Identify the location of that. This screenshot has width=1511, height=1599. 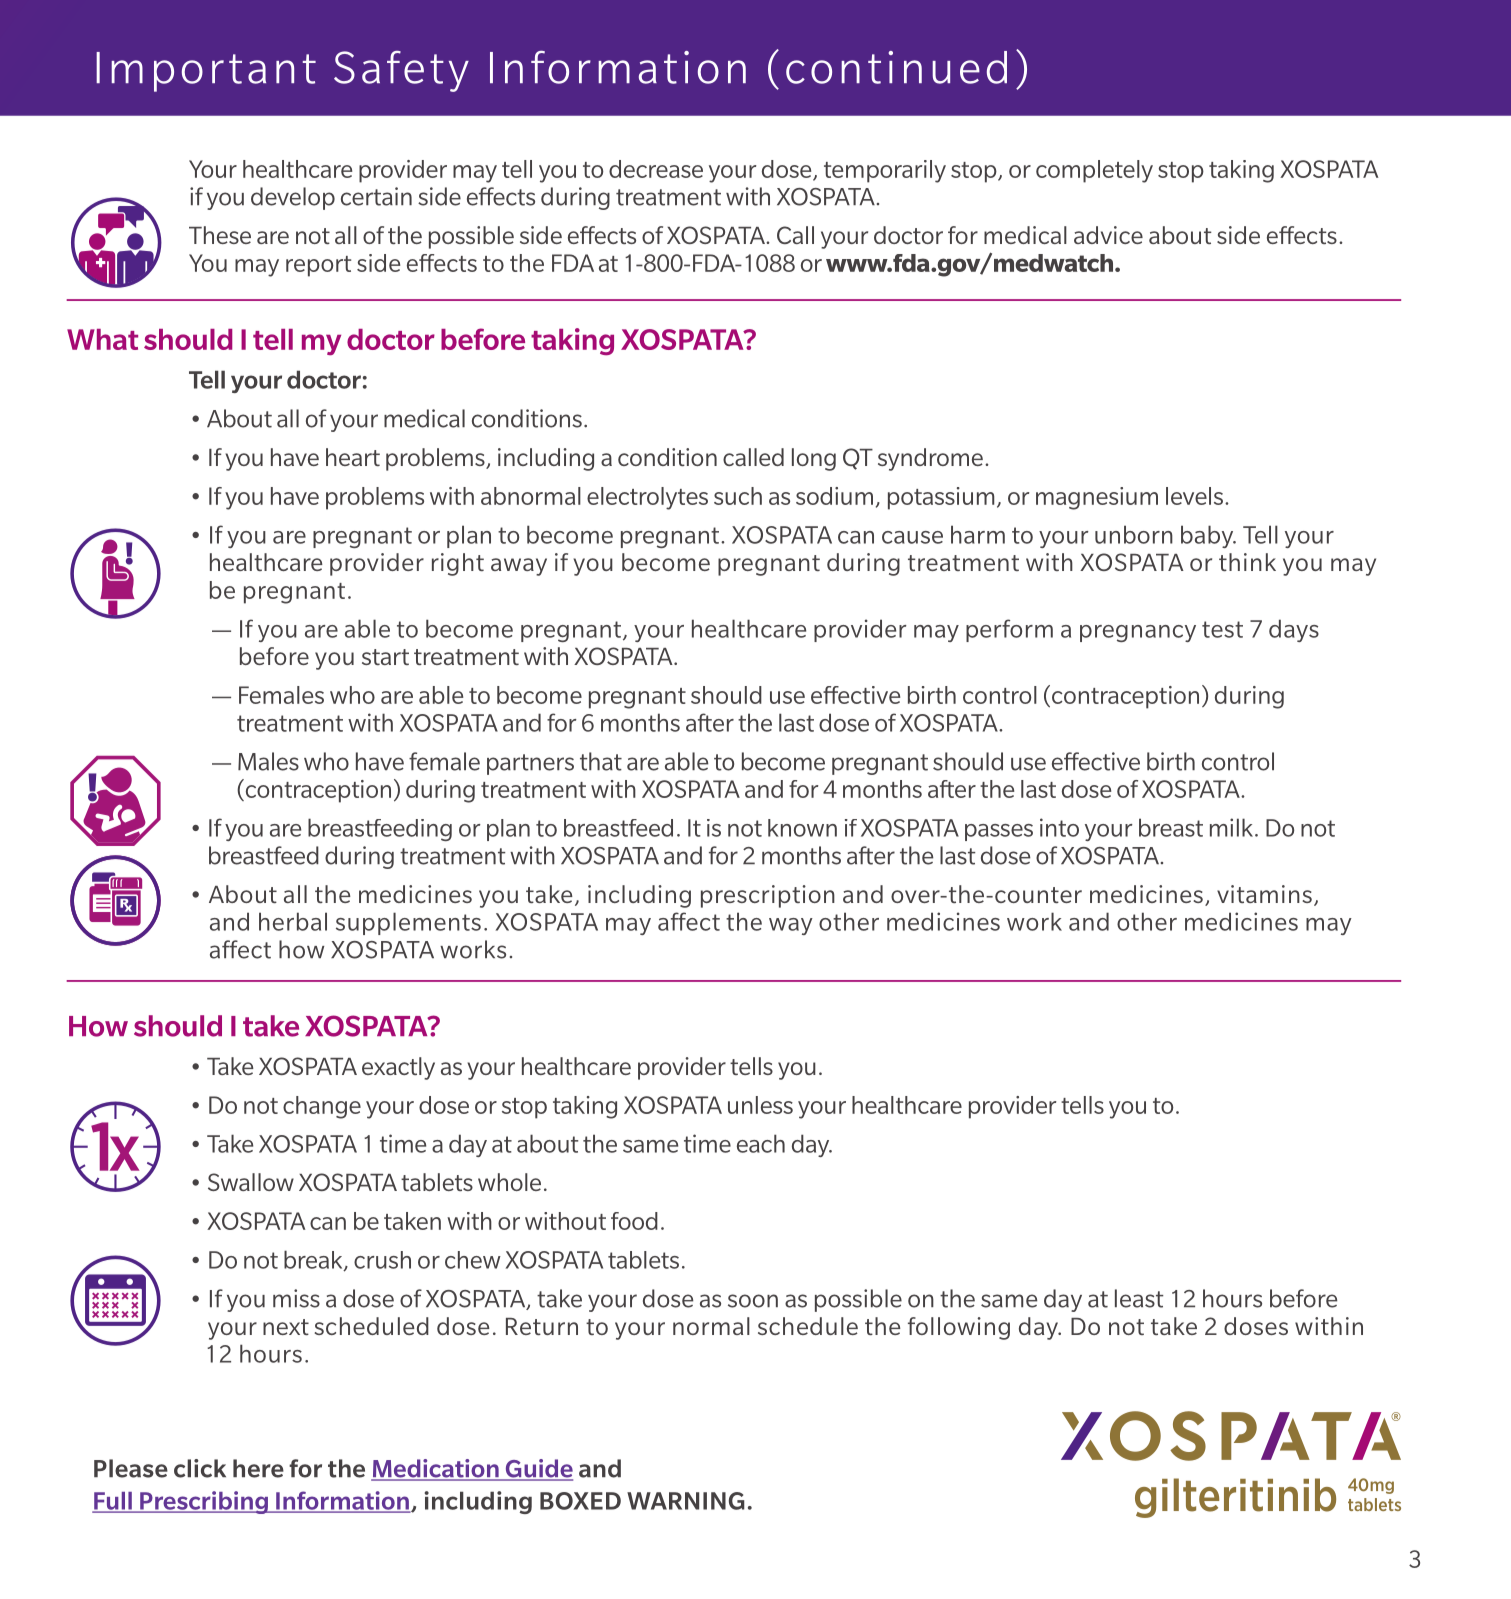
(601, 761).
